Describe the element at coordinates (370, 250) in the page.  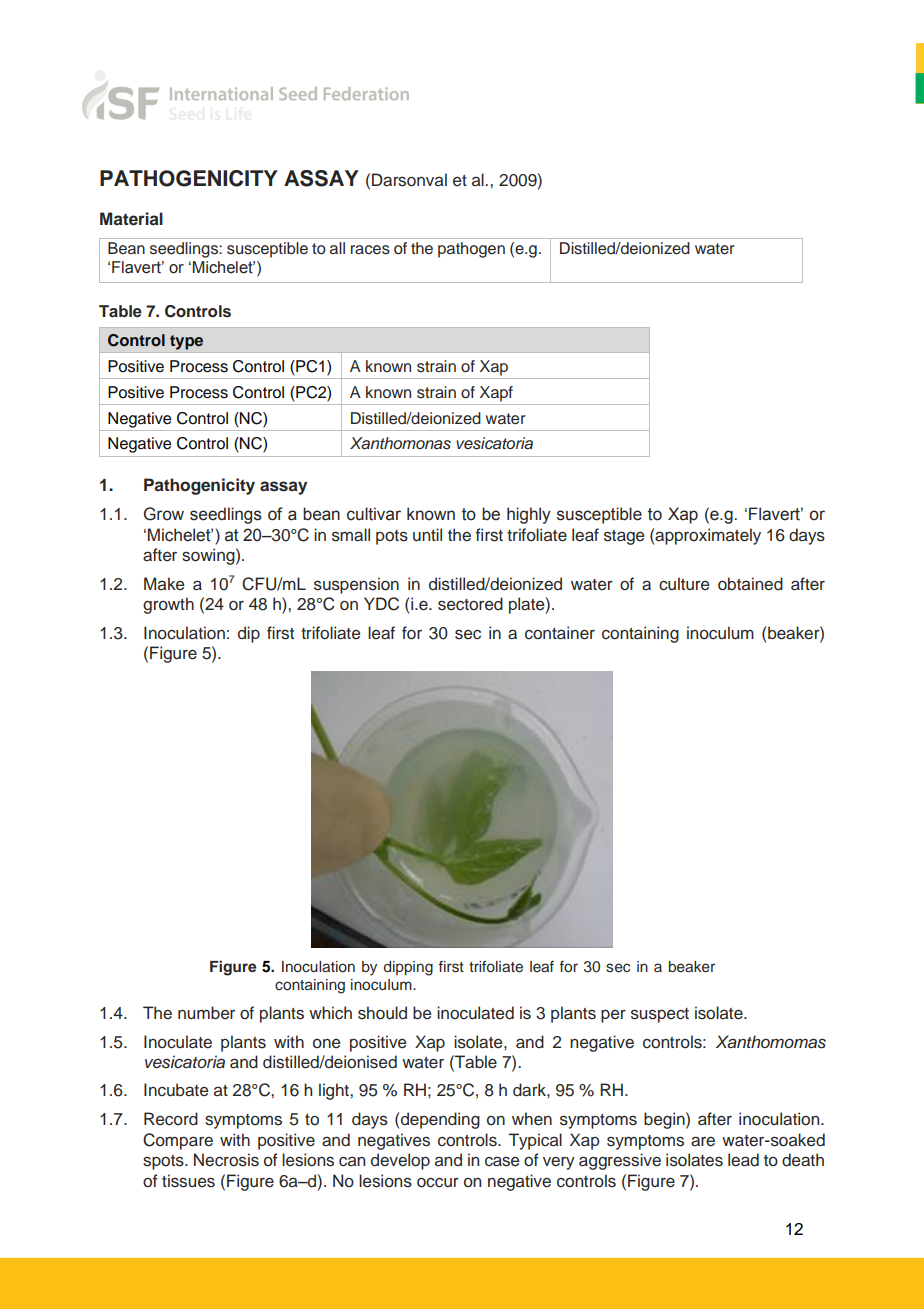
I see `races` at that location.
